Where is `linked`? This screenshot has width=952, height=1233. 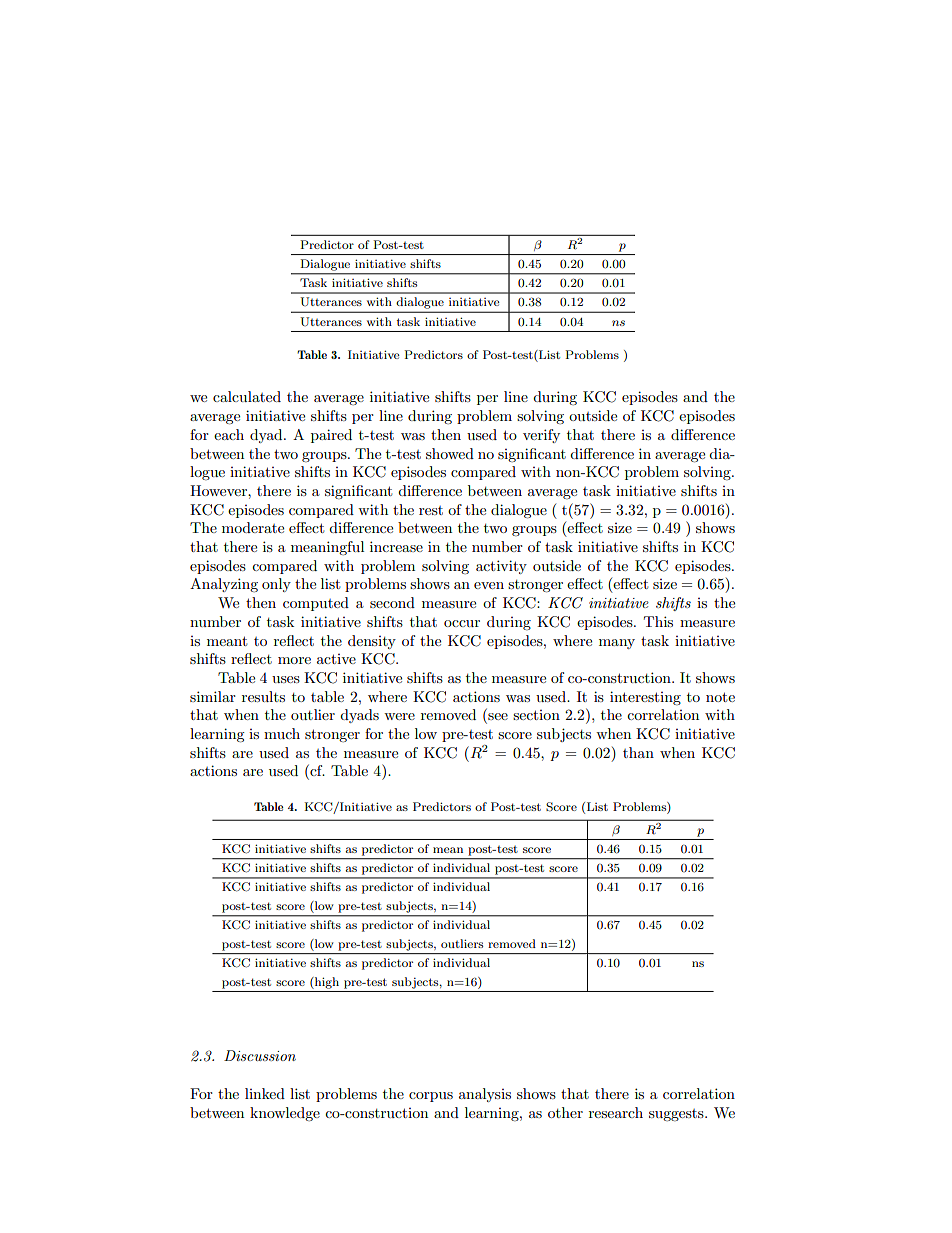
linked is located at coordinates (265, 1093).
